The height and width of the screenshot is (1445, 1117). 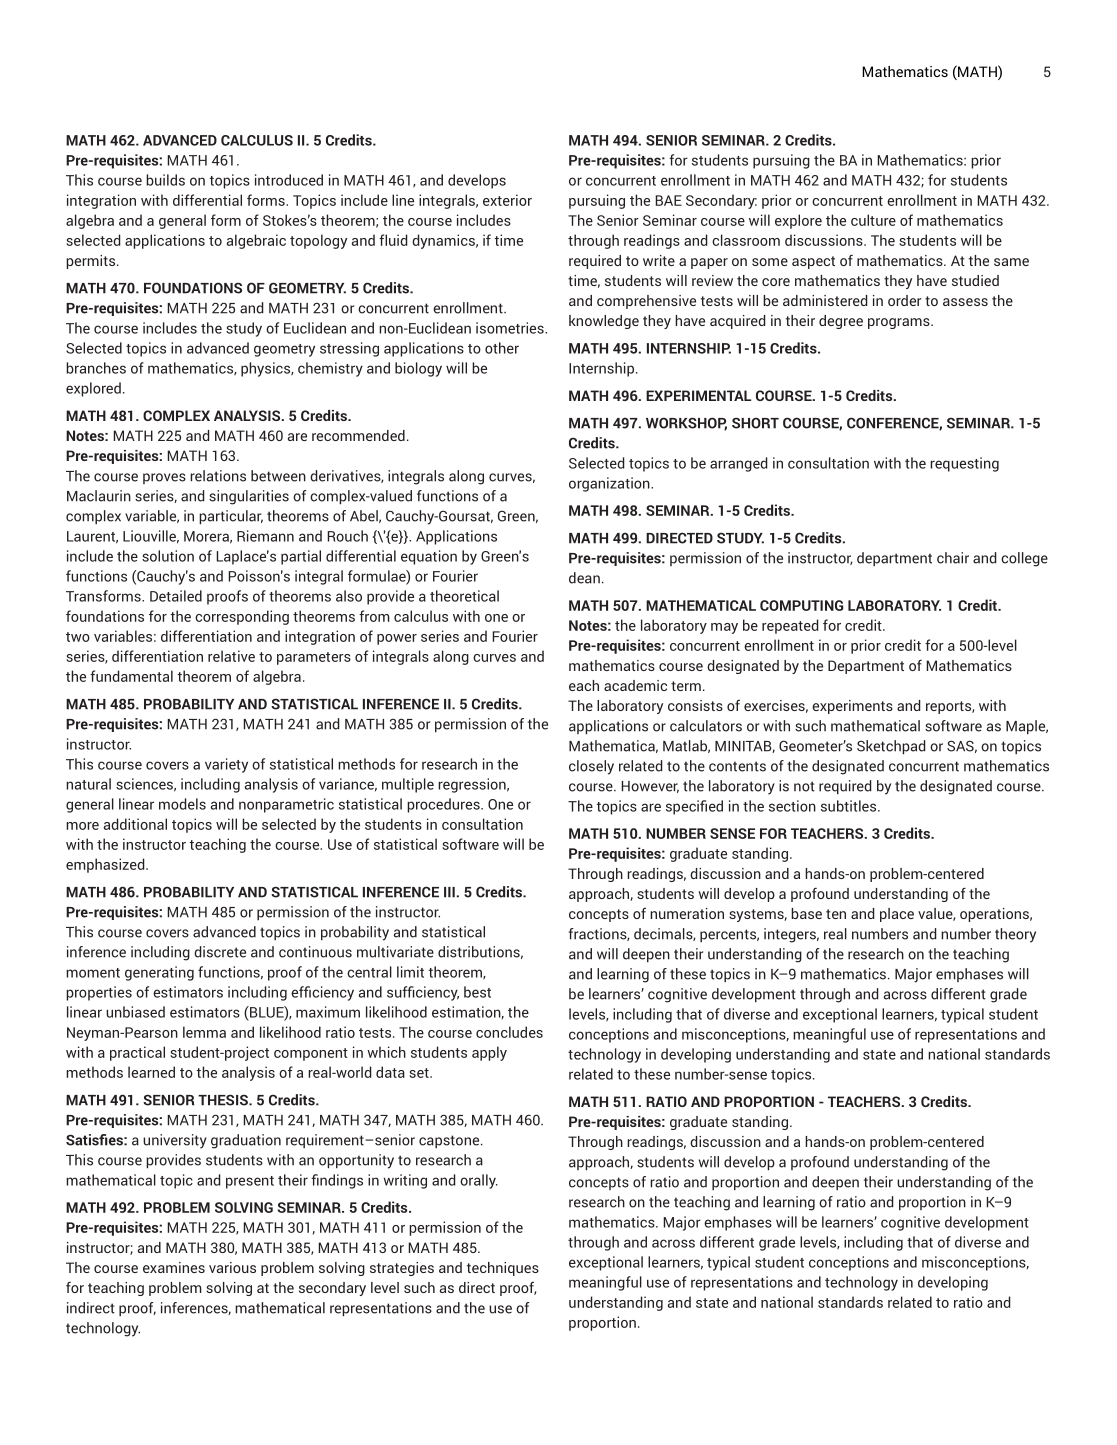 I want to click on best, so click(x=477, y=992).
